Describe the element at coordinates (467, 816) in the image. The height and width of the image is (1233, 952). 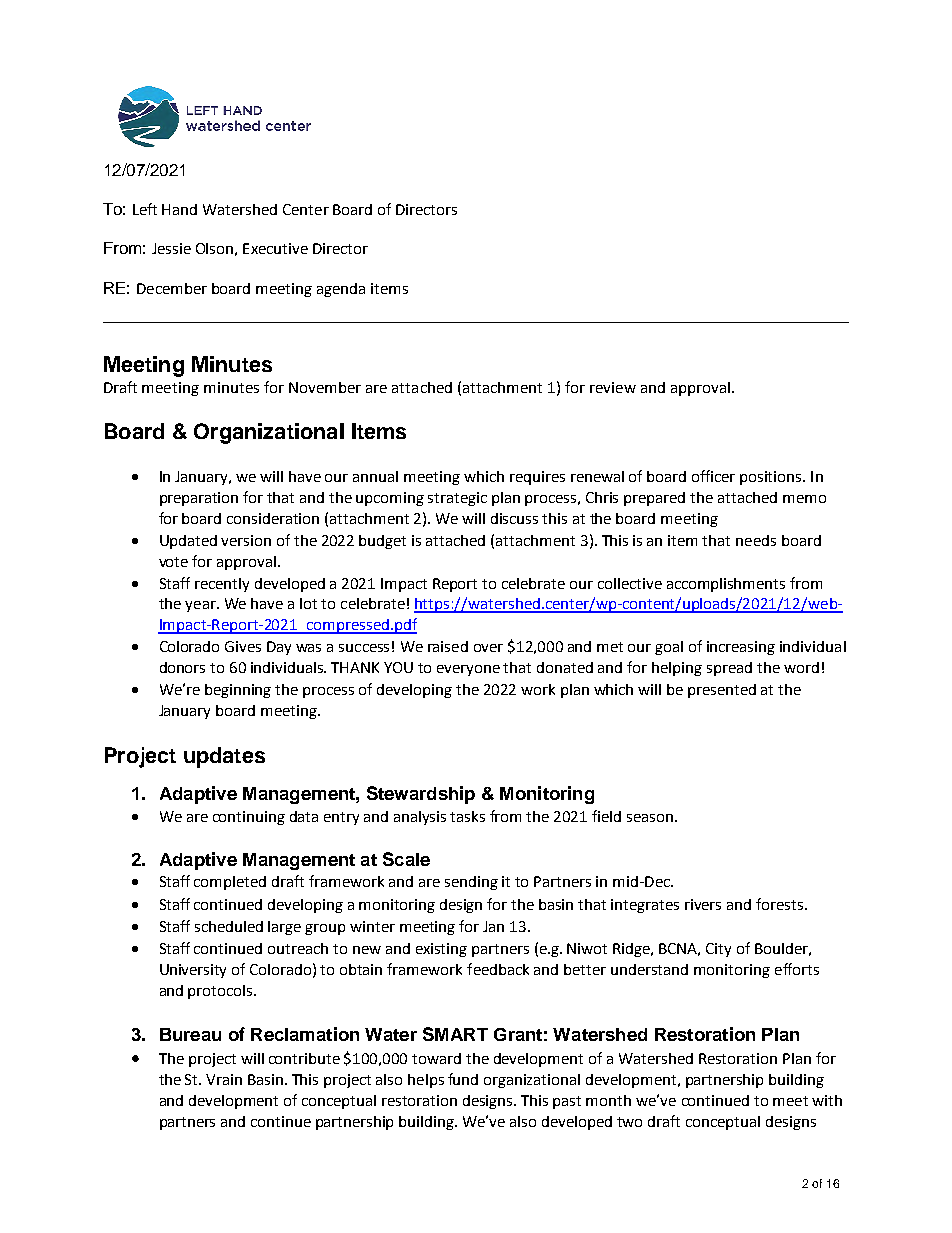
I see `tasks` at that location.
